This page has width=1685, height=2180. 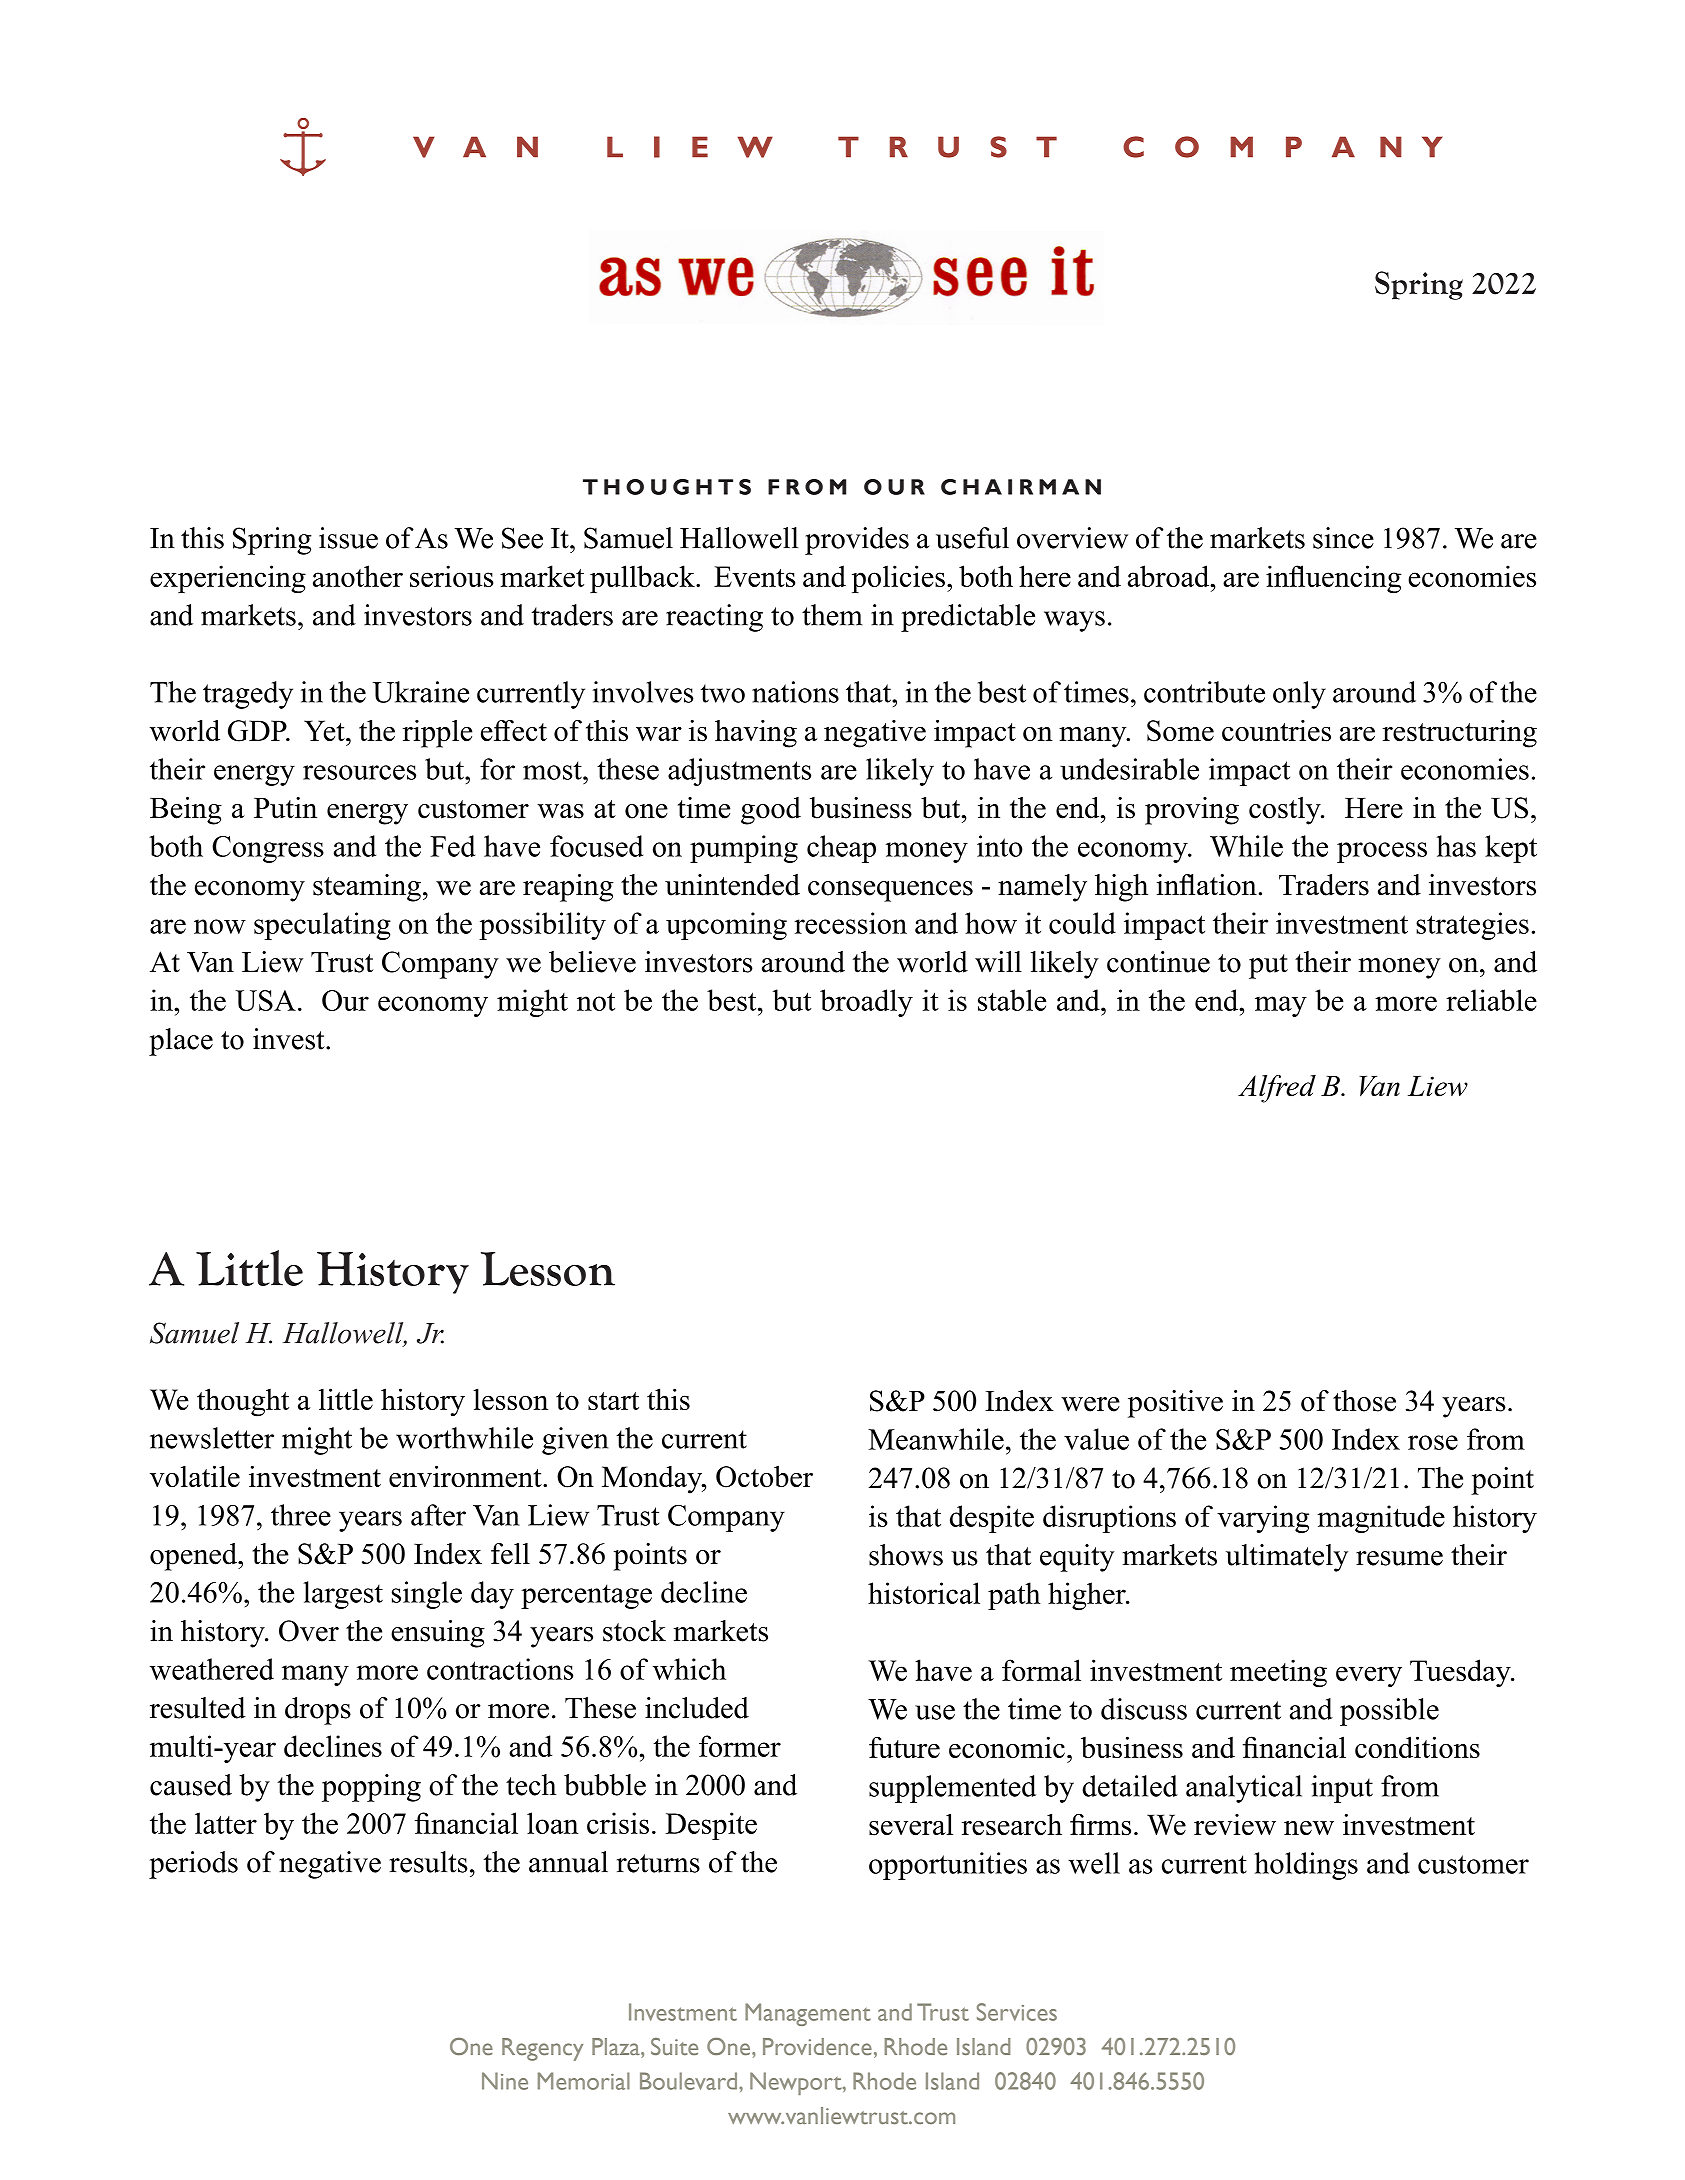 What do you see at coordinates (613, 1401) in the page?
I see `start` at bounding box center [613, 1401].
